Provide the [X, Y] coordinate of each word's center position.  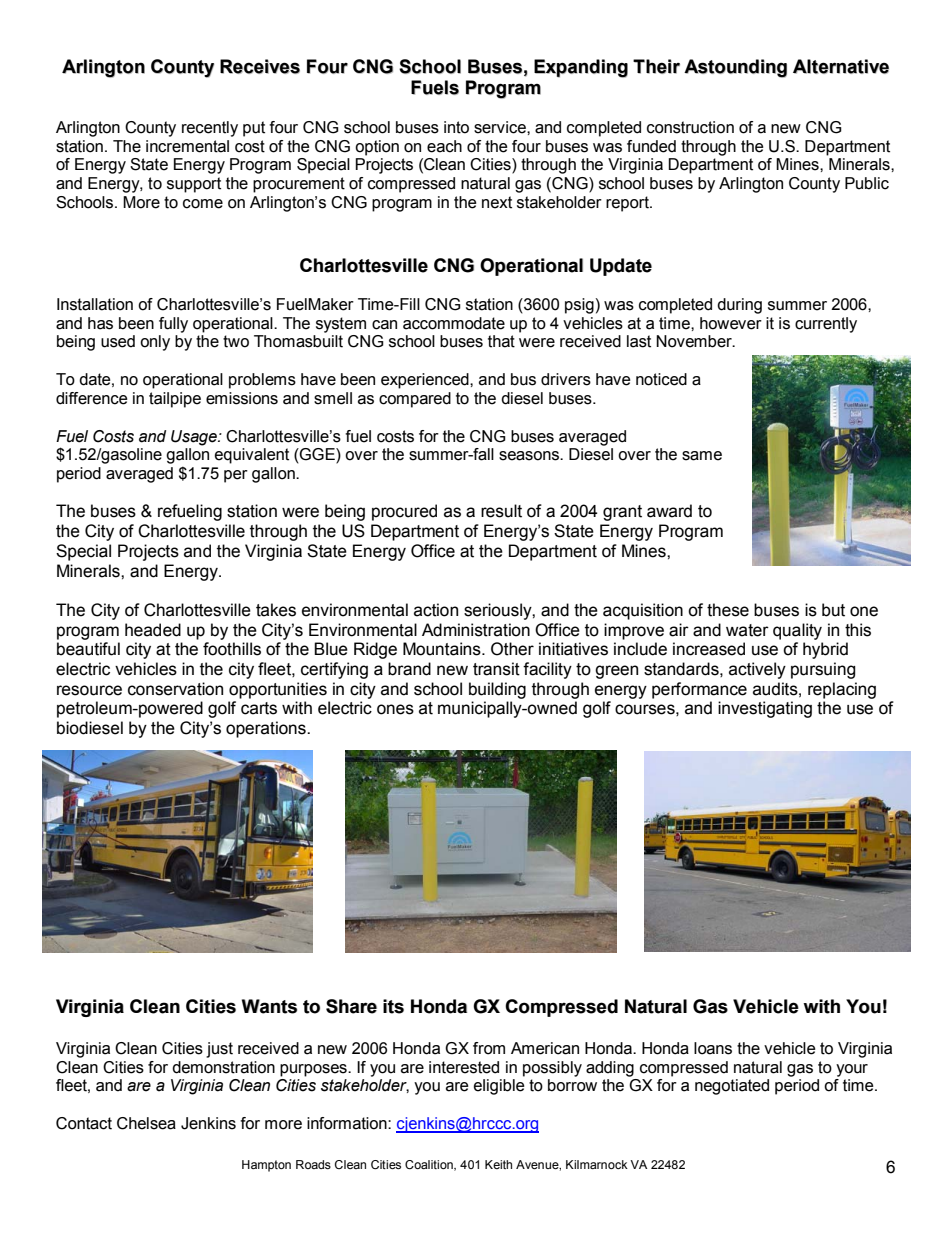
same [702, 456]
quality [797, 631]
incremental [187, 146]
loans [713, 1048]
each [444, 146]
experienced [426, 381]
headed [153, 630]
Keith [498, 1164]
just [219, 1050]
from [489, 1048]
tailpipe [175, 400]
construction [690, 127]
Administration [476, 630]
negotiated [732, 1087]
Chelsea [146, 1123]
